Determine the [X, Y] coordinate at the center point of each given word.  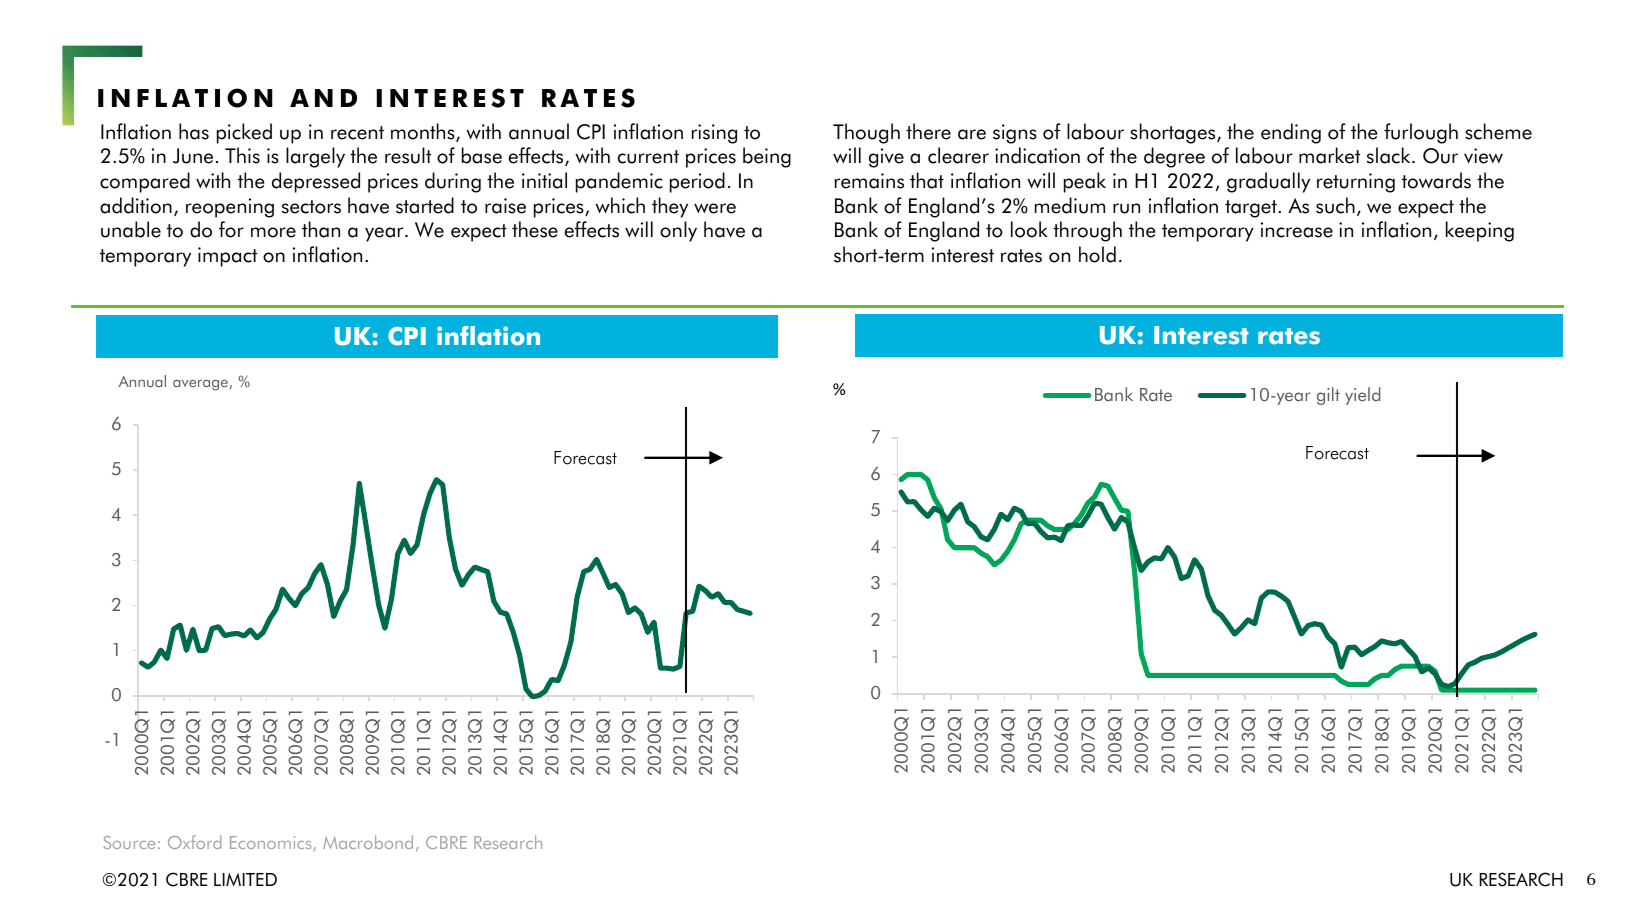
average [201, 385]
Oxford [194, 842]
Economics [272, 844]
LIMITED [245, 879]
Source [129, 842]
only [678, 231]
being [767, 157]
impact [227, 257]
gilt [1328, 396]
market [1329, 155]
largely [315, 157]
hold [1097, 254]
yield [1362, 396]
